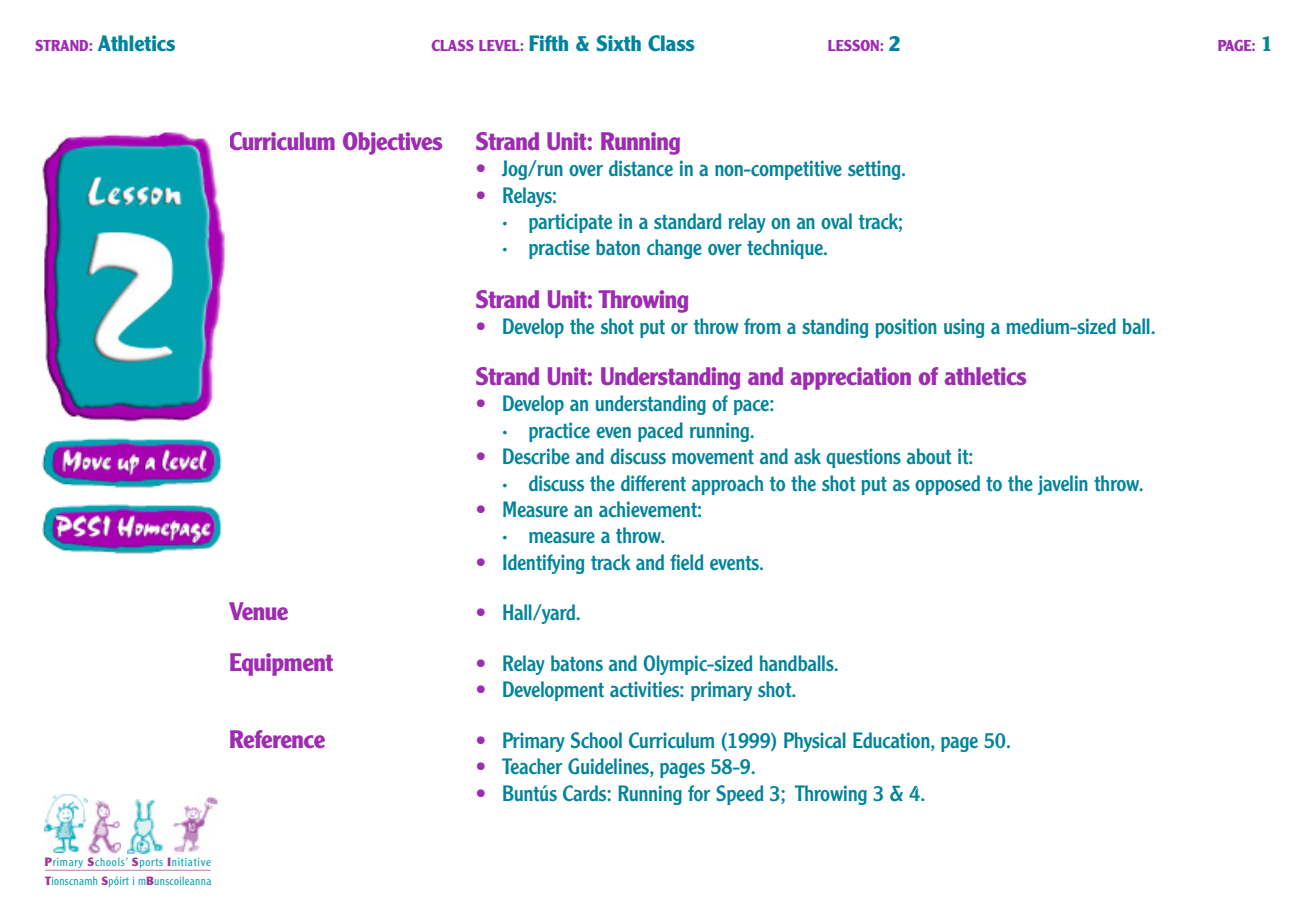  Describe the element at coordinates (258, 611) in the image. I see `Venue` at that location.
